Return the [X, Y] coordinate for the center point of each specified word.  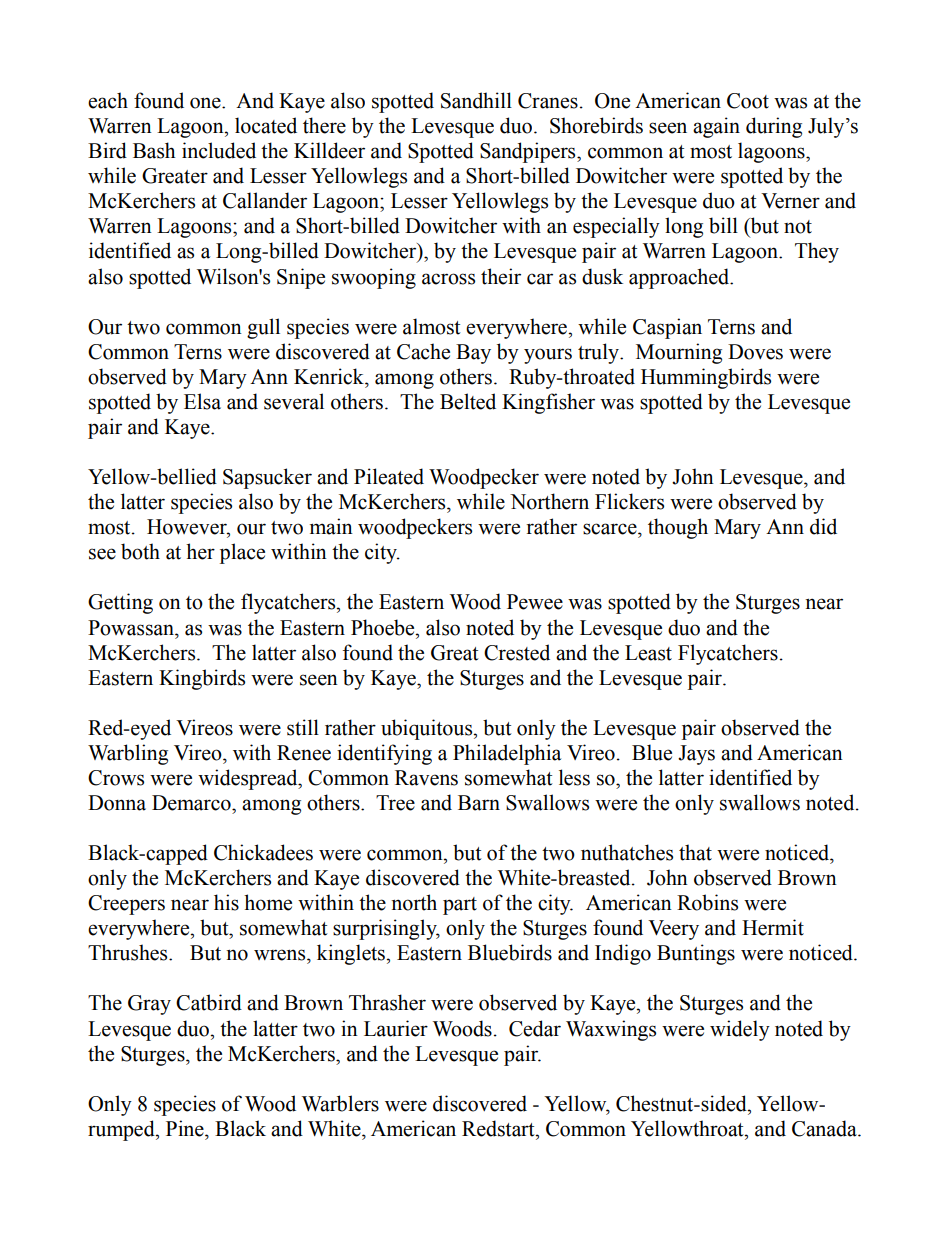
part [460, 906]
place [242, 553]
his [226, 902]
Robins [707, 902]
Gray [149, 1005]
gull [263, 328]
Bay [473, 354]
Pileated [389, 476]
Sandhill [476, 100]
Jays [696, 755]
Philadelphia [507, 754]
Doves [755, 352]
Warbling [128, 754]
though [678, 528]
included [219, 150]
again [716, 127]
